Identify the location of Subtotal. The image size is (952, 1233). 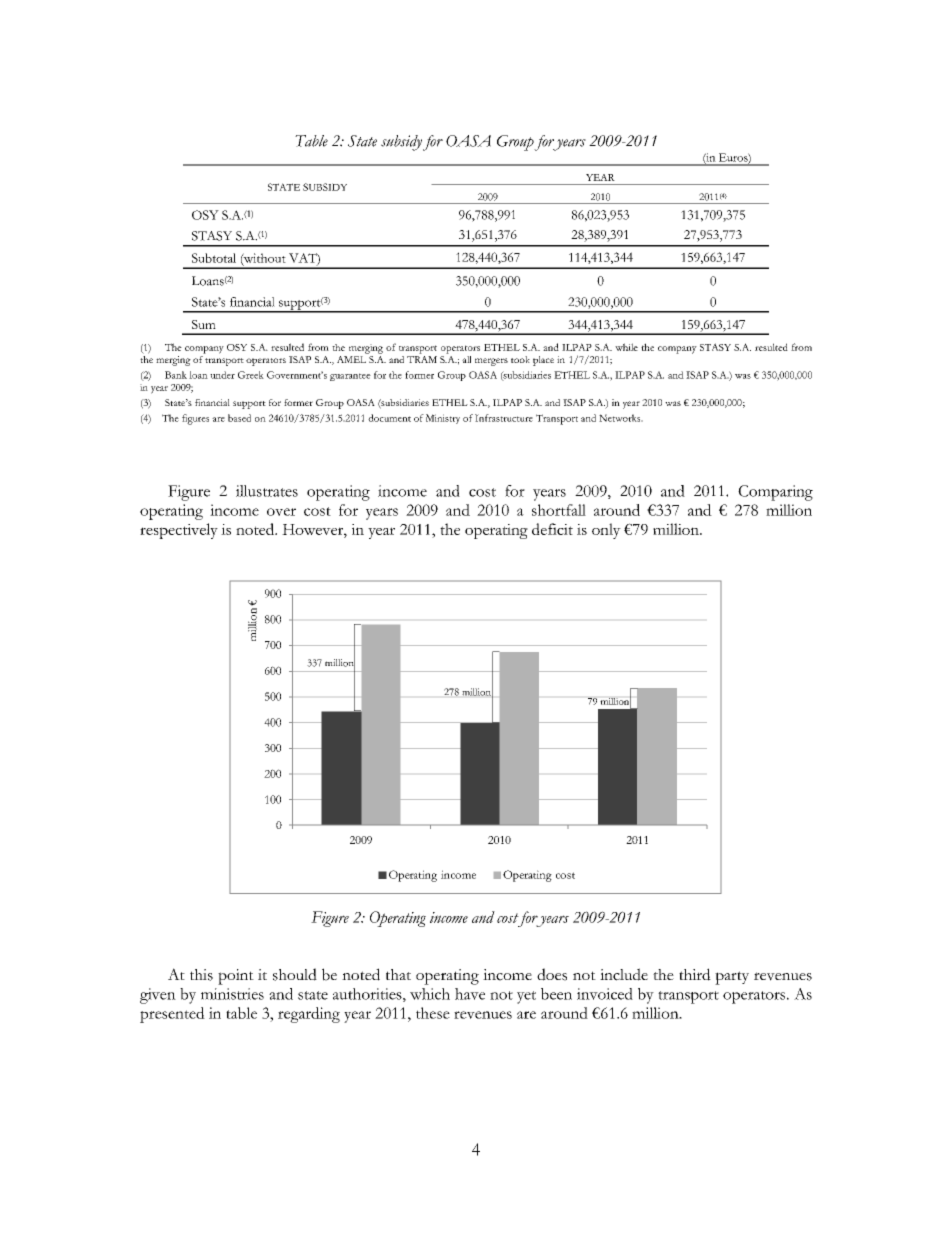
(214, 258).
